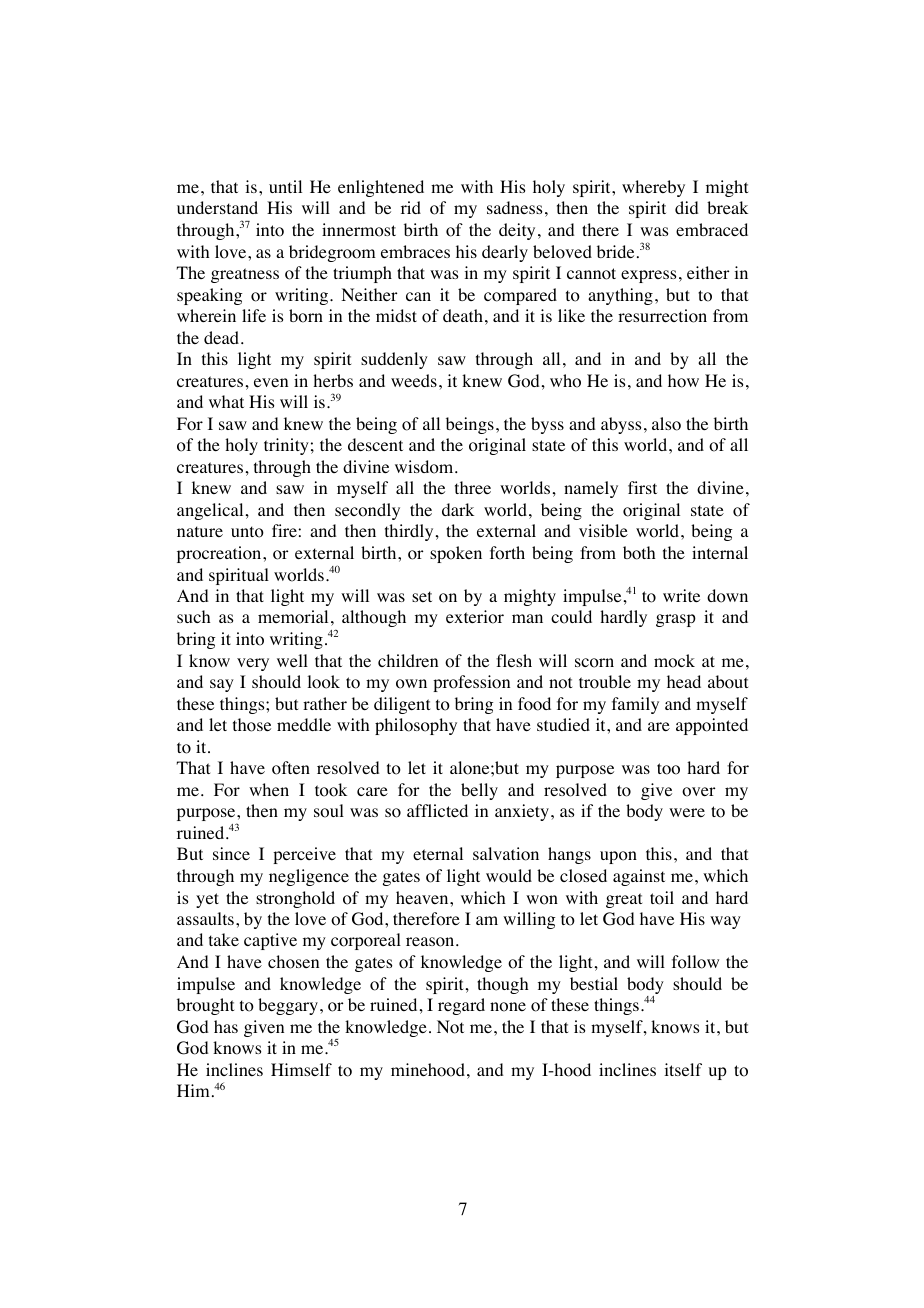 The image size is (924, 1308). I want to click on sadness, so click(514, 207).
